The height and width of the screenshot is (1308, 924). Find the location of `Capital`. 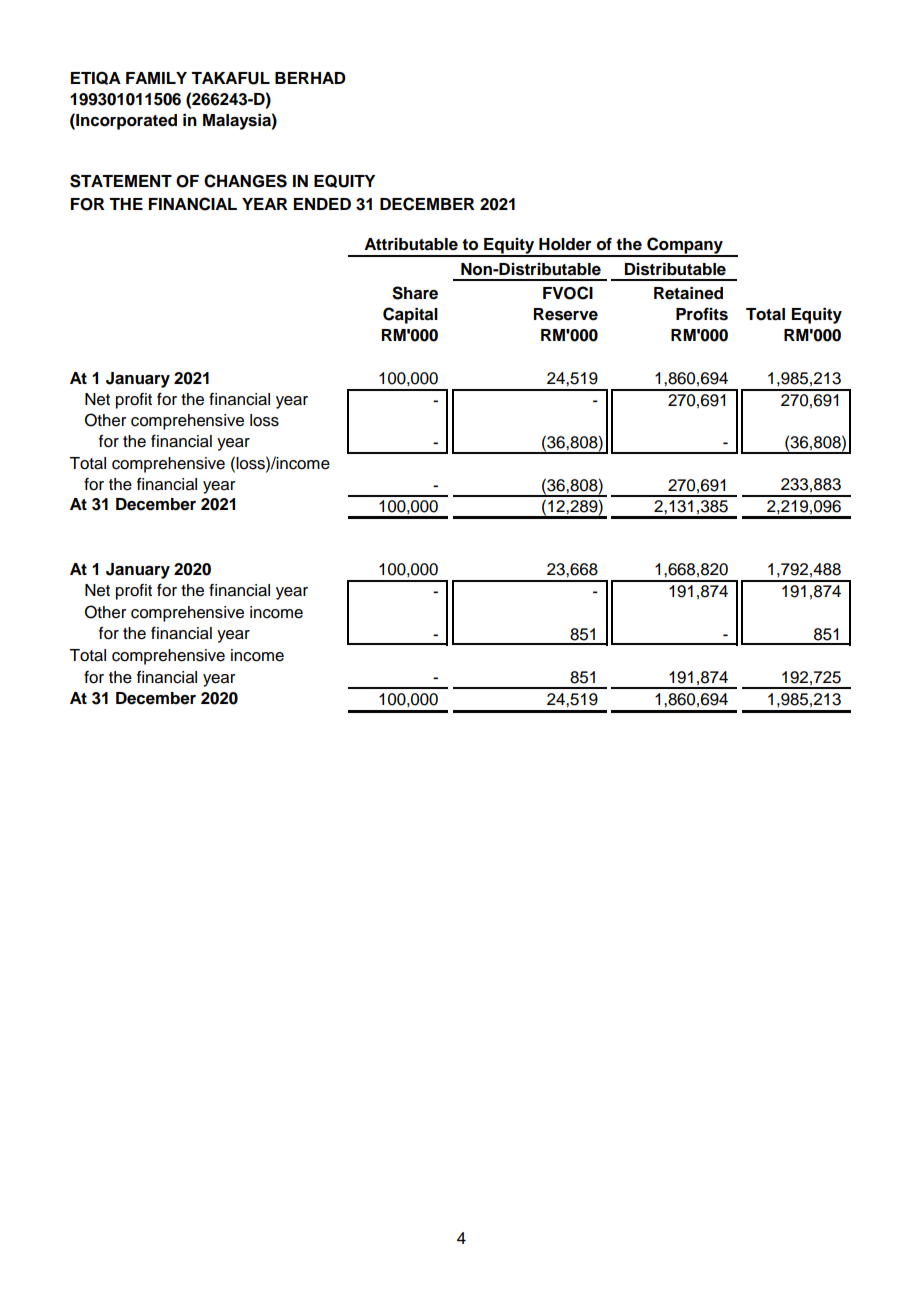

Capital is located at coordinates (410, 315).
